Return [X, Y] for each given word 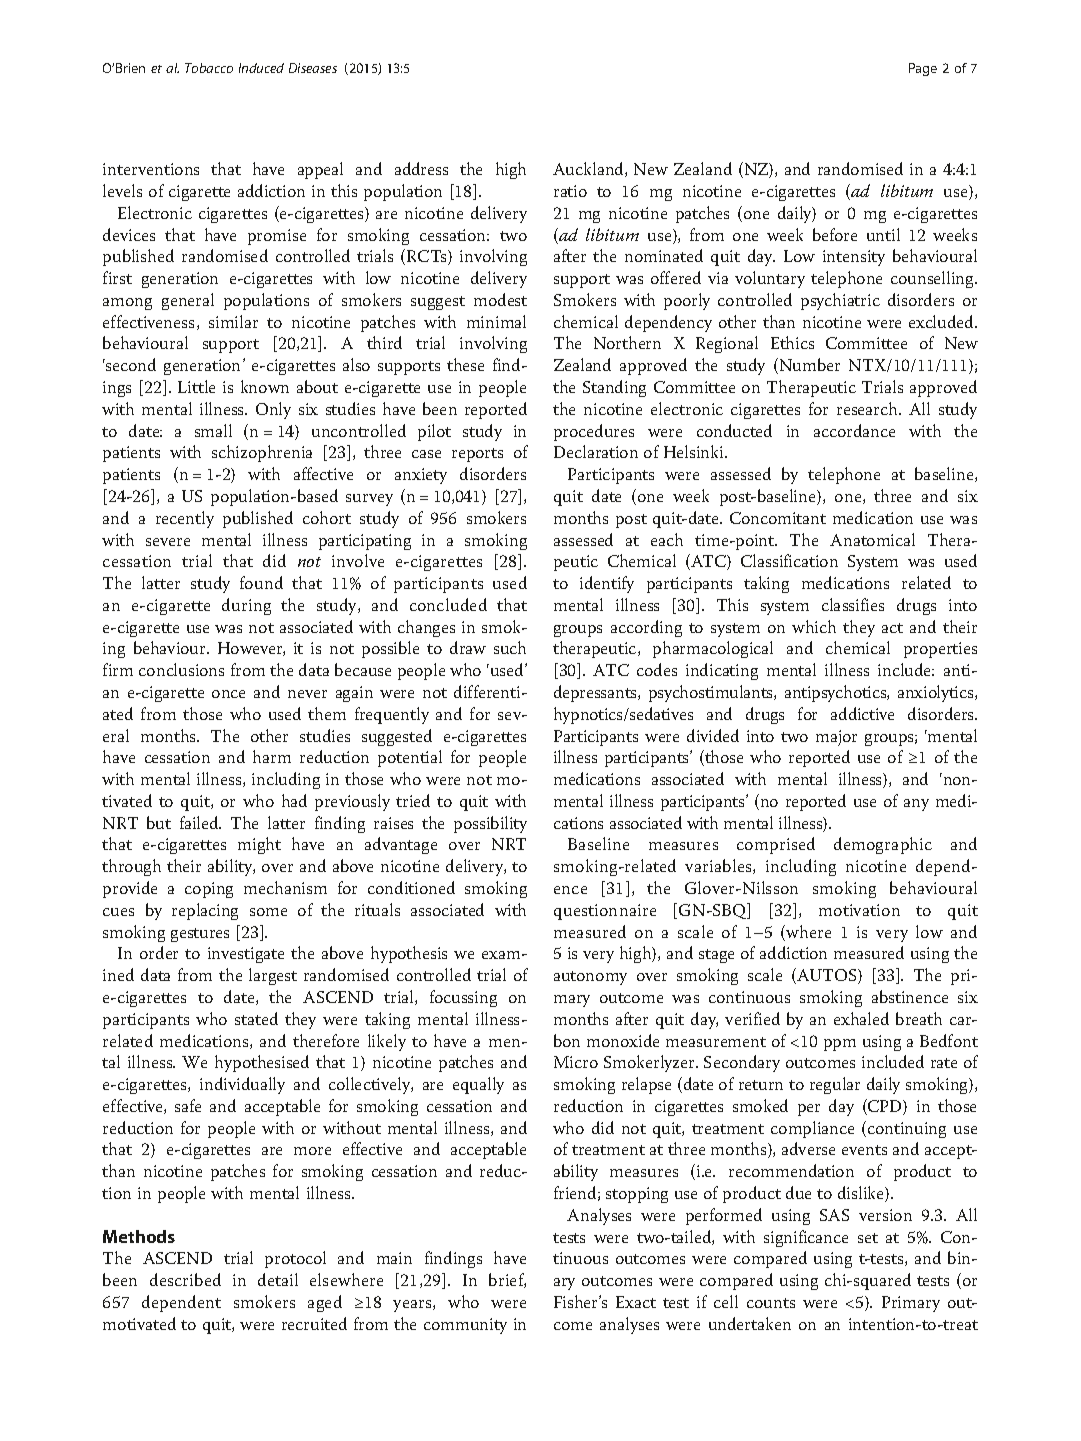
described [185, 1279]
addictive [862, 713]
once [228, 694]
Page [923, 69]
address [421, 168]
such [510, 647]
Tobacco [209, 68]
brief [507, 1280]
